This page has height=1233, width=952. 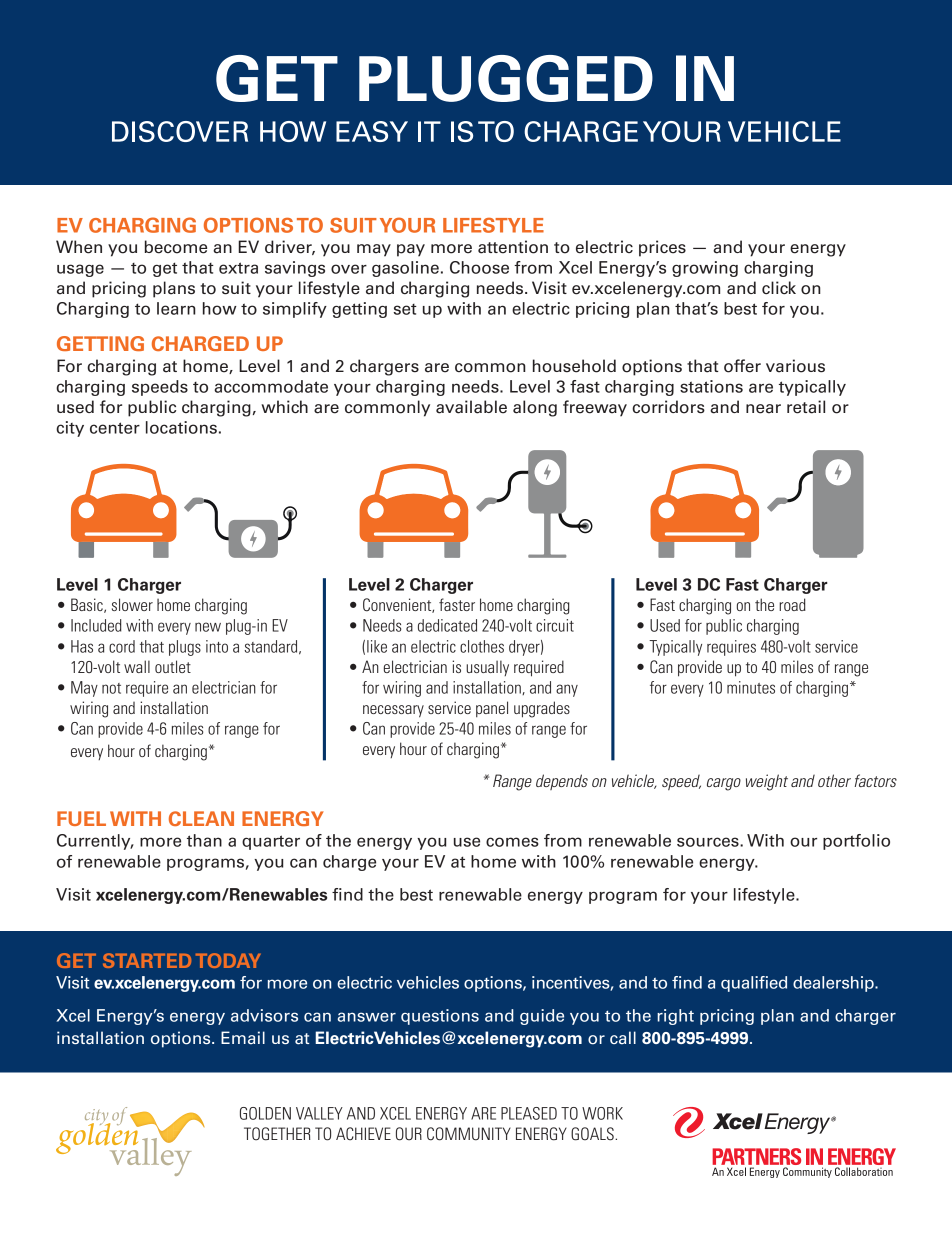 What do you see at coordinates (372, 131) in the page?
I see `EASY` at bounding box center [372, 131].
